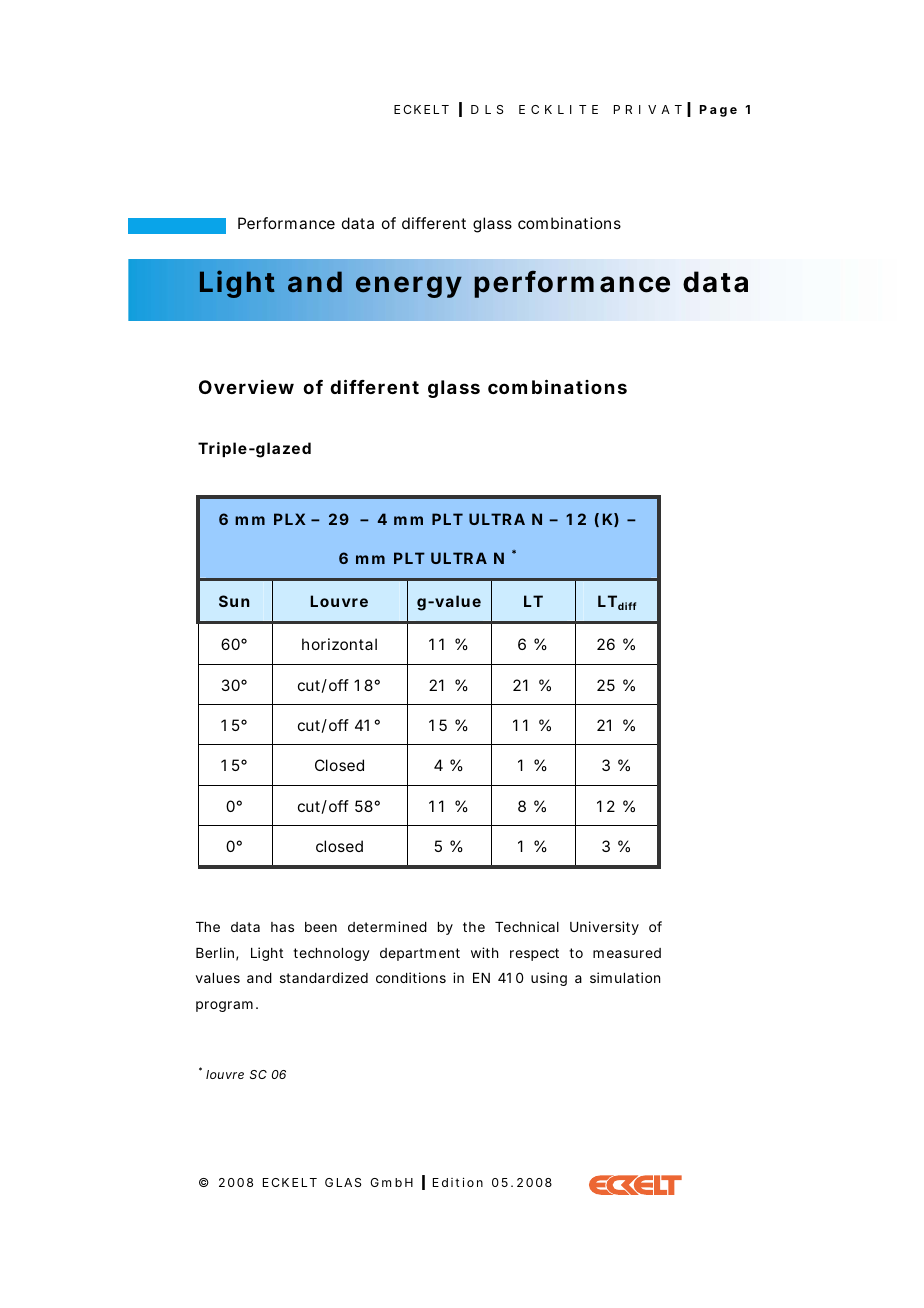 This page has height=1308, width=924. Describe the element at coordinates (234, 601) in the page. I see `Sun` at that location.
